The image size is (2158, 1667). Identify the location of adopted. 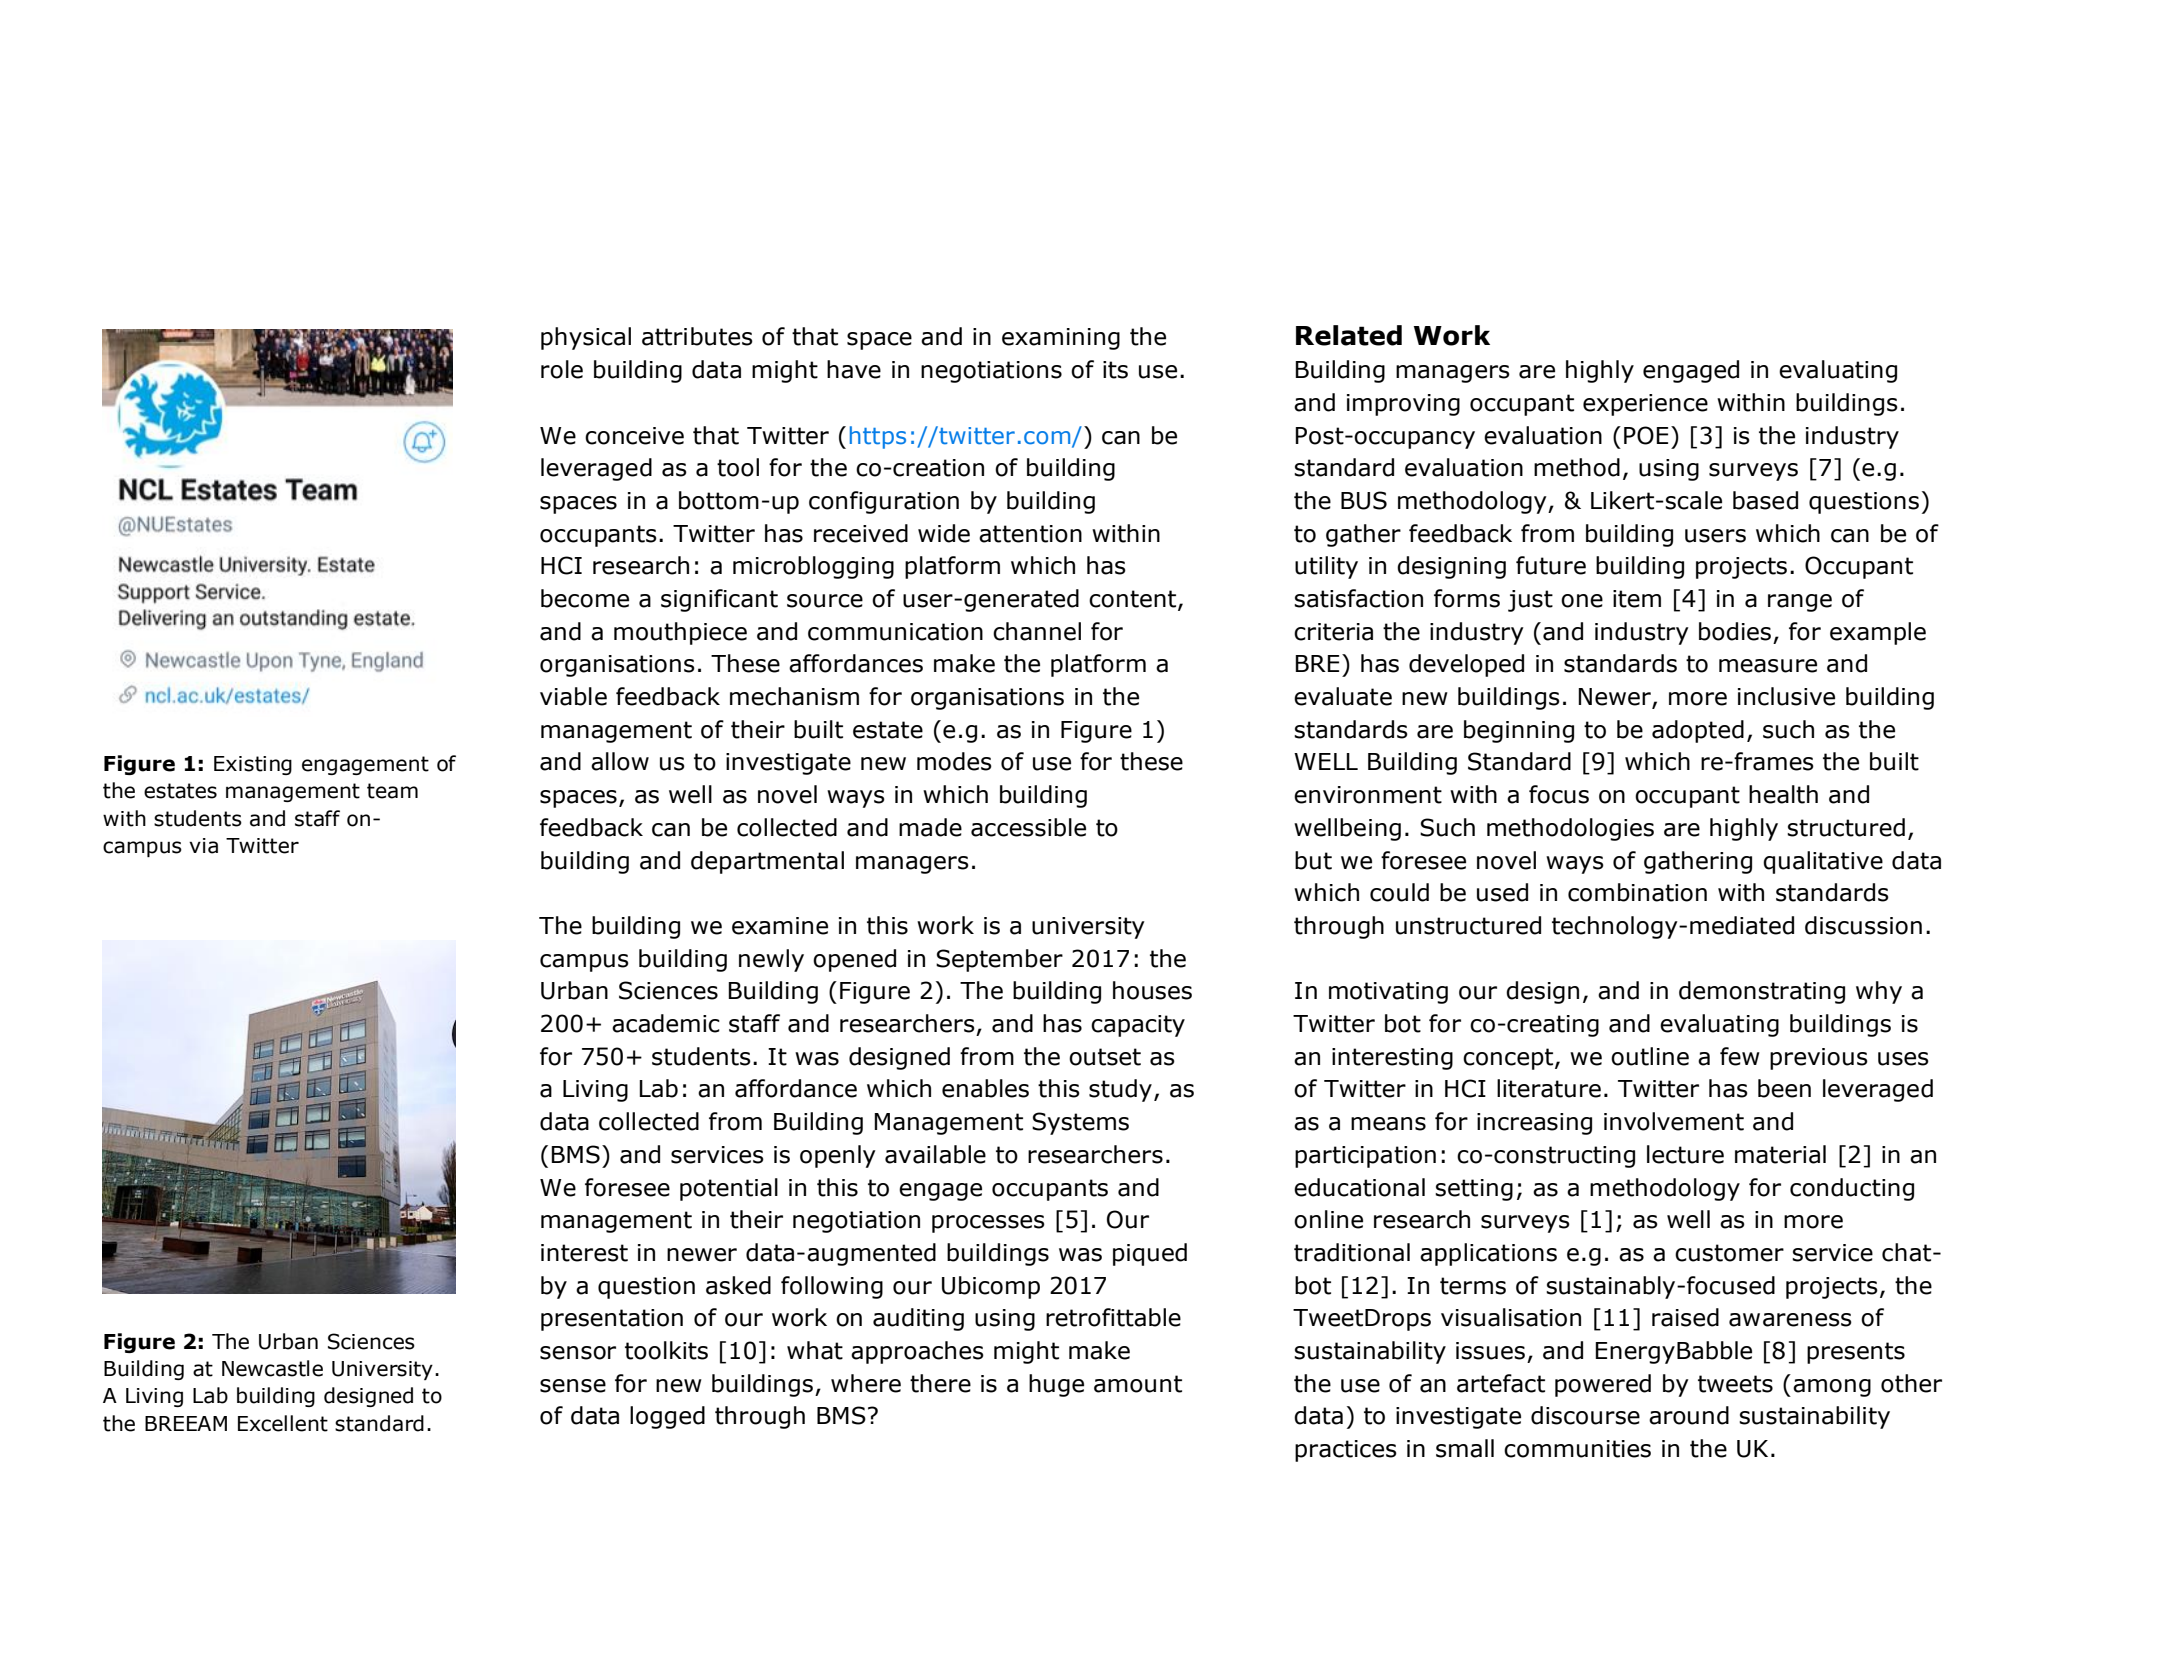
(1698, 731).
